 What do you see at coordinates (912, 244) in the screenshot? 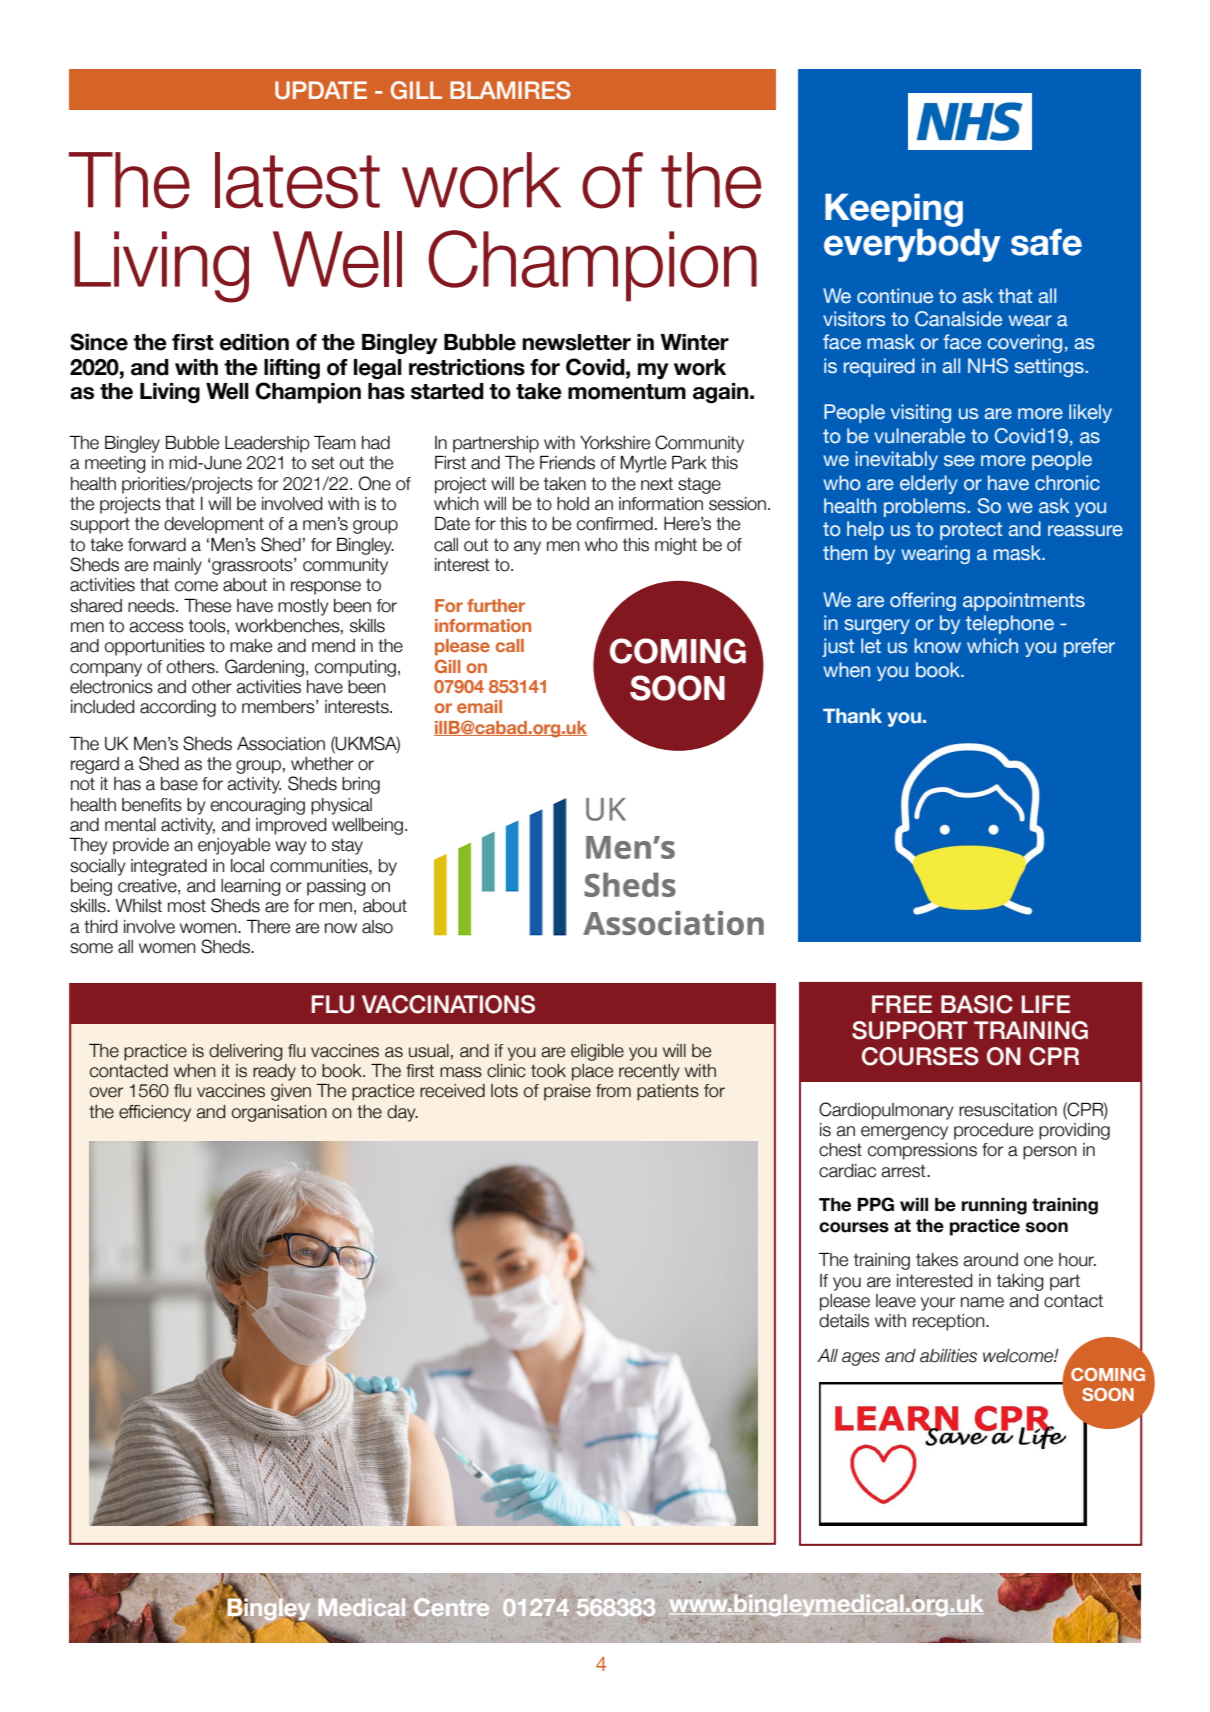
I see `everybody` at bounding box center [912, 244].
